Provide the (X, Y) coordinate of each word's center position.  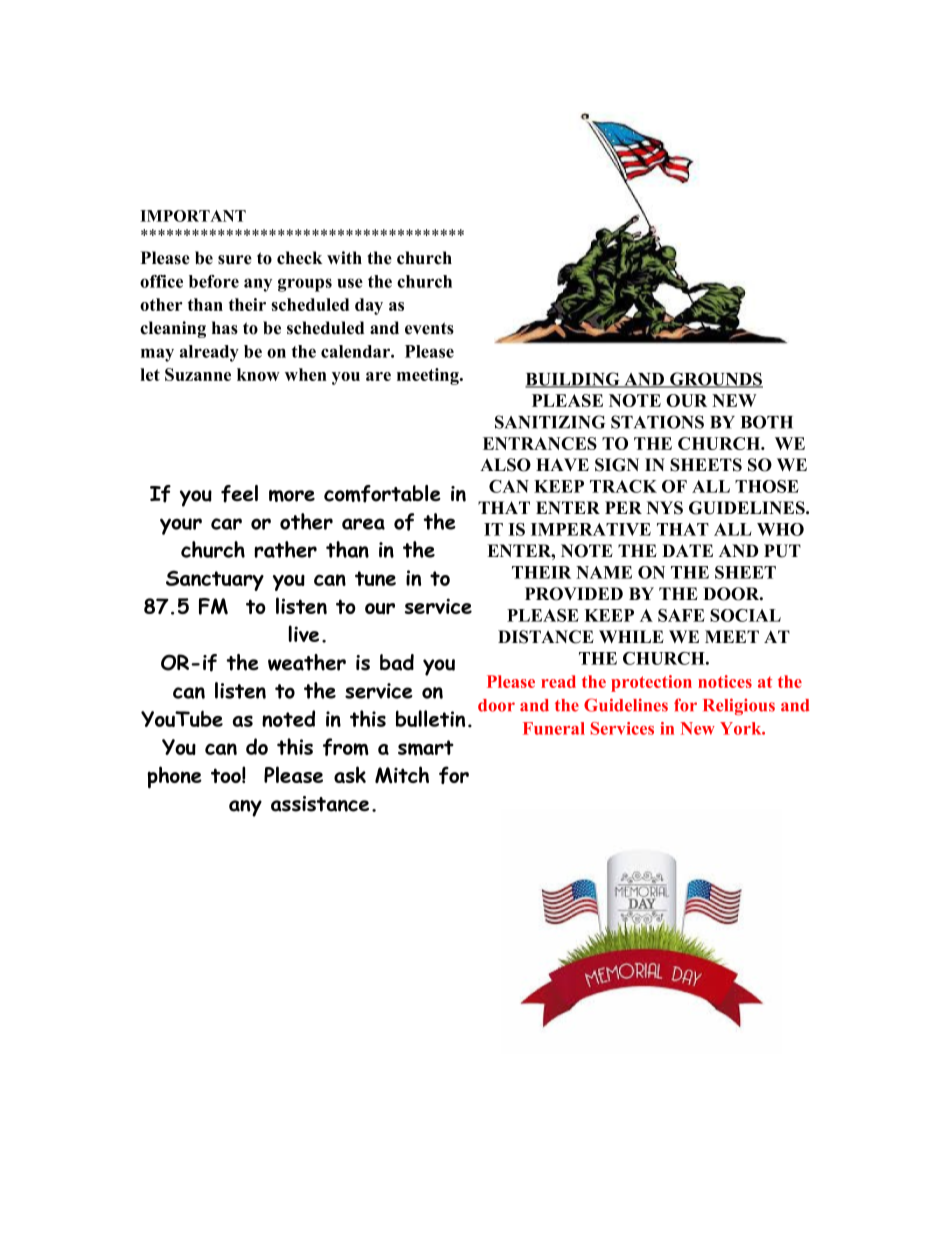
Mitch (402, 775)
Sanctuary (215, 580)
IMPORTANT (193, 216)
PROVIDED (574, 594)
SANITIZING (550, 422)
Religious (739, 706)
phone (174, 777)
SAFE (681, 615)
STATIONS (657, 422)
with (344, 257)
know (258, 374)
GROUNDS (715, 380)
